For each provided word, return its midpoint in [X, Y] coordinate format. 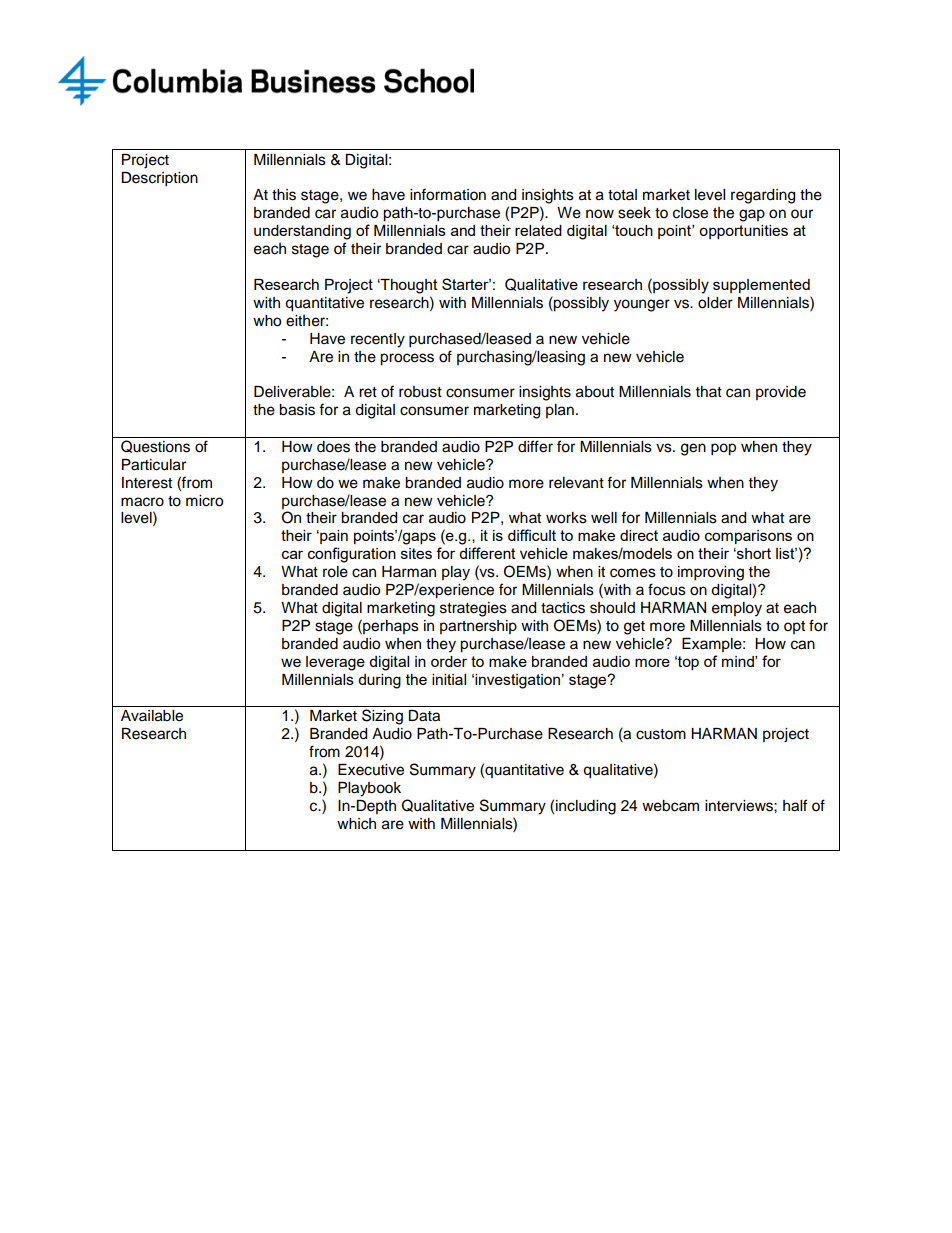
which [356, 824]
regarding [763, 196]
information [448, 194]
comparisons [748, 537]
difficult [532, 535]
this [284, 195]
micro [204, 501]
